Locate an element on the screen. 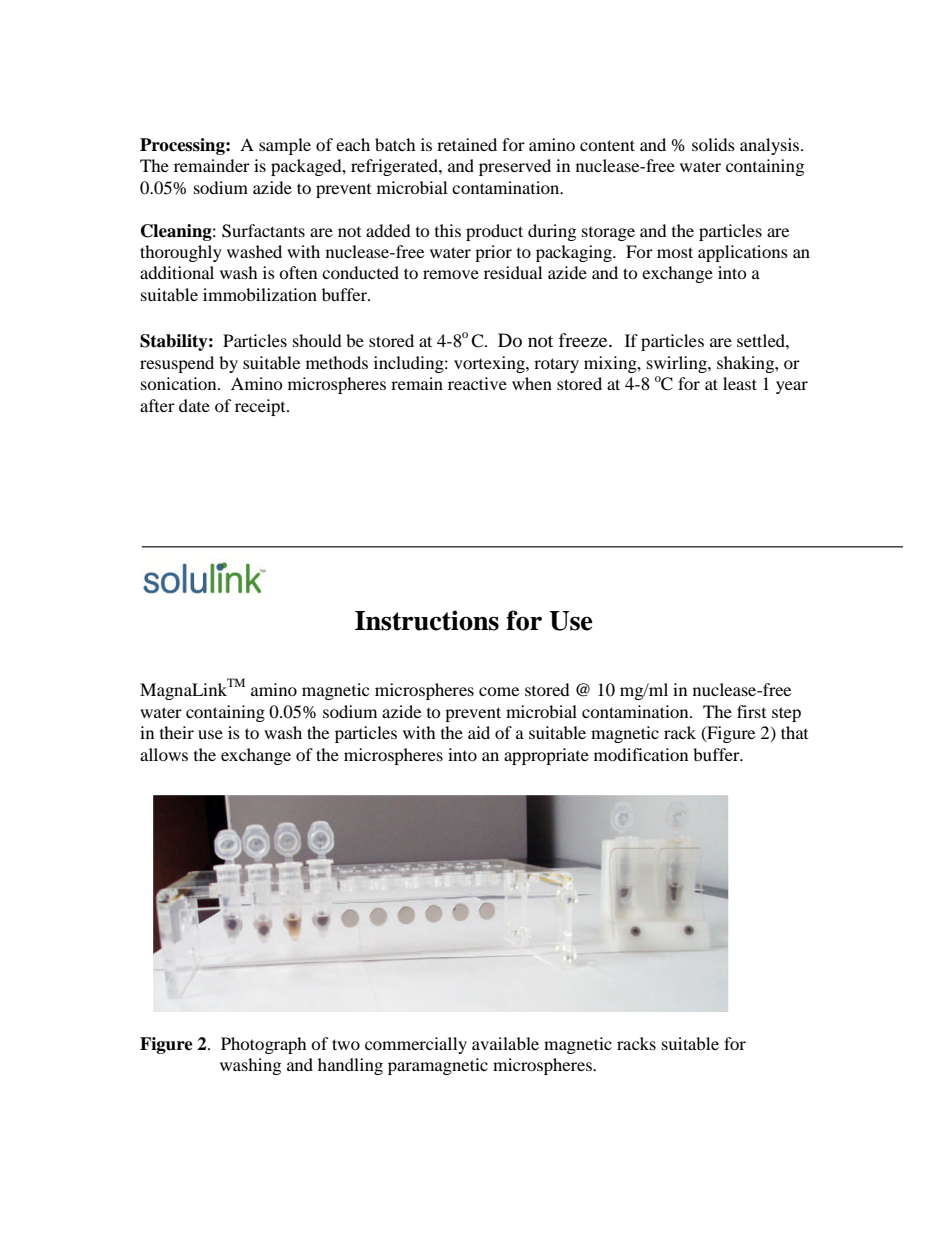 This screenshot has width=952, height=1233. aid is located at coordinates (479, 732).
